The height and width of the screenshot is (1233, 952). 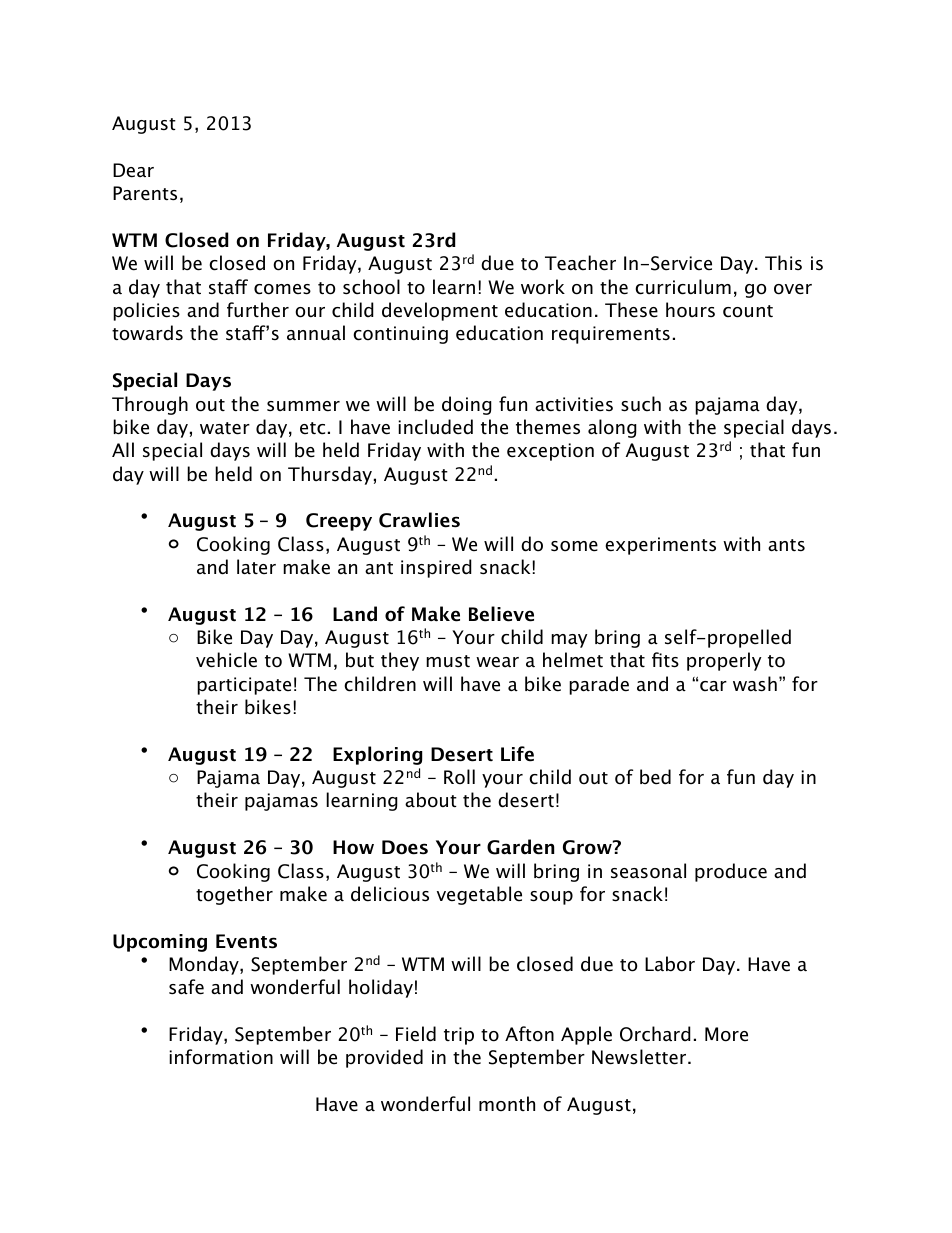 What do you see at coordinates (221, 1057) in the screenshot?
I see `information` at bounding box center [221, 1057].
